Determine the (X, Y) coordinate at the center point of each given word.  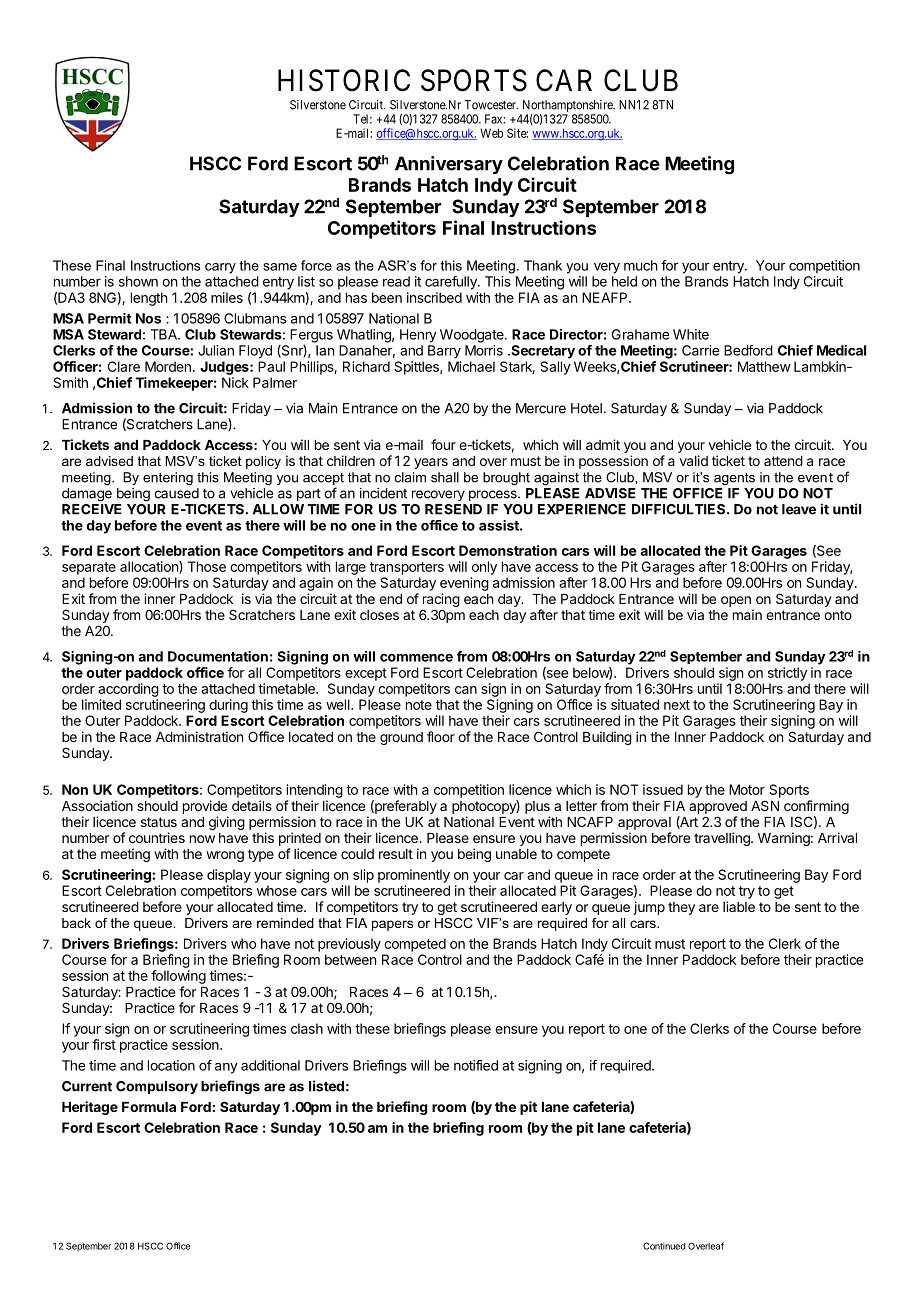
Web (491, 133)
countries (157, 837)
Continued (664, 1246)
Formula (149, 1107)
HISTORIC (344, 80)
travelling (723, 839)
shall (445, 477)
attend (783, 461)
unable (516, 854)
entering (168, 478)
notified (476, 1065)
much (640, 265)
